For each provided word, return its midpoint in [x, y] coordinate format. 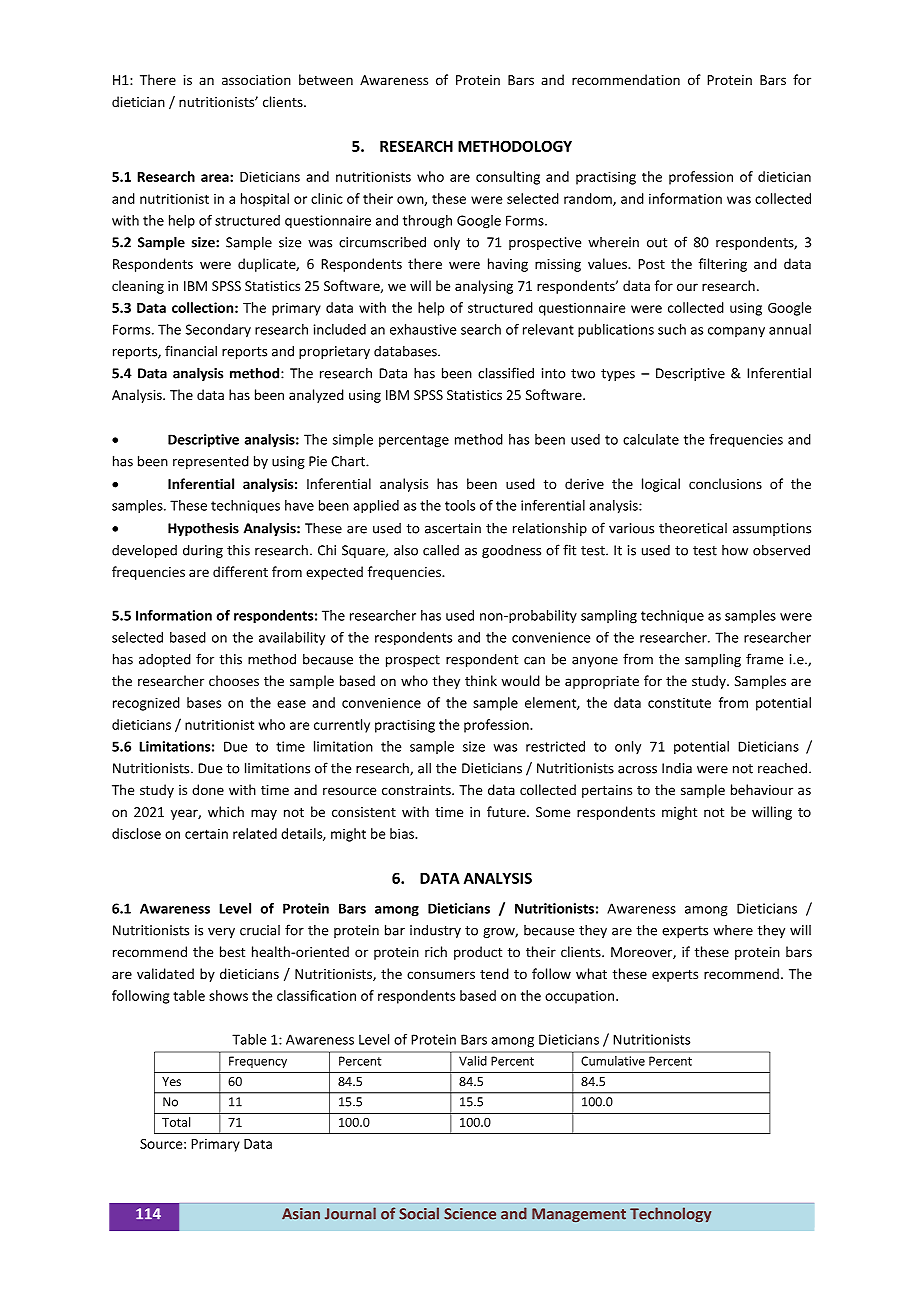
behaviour [762, 789]
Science [470, 1214]
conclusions [725, 483]
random [589, 199]
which [226, 811]
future [507, 811]
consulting [508, 178]
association [256, 80]
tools [460, 505]
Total [176, 1122]
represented [211, 462]
